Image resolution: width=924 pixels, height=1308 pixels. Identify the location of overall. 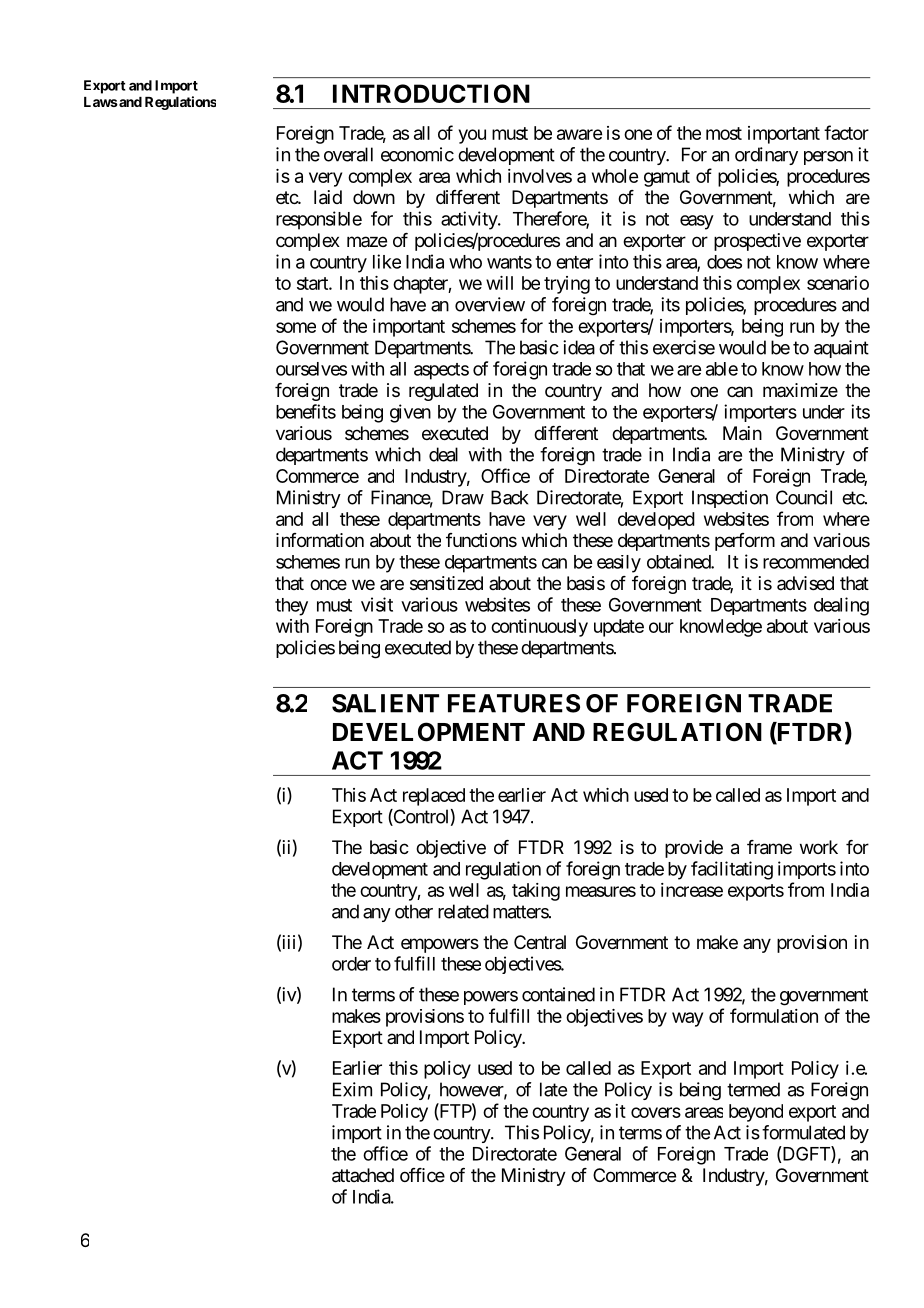
(348, 154).
